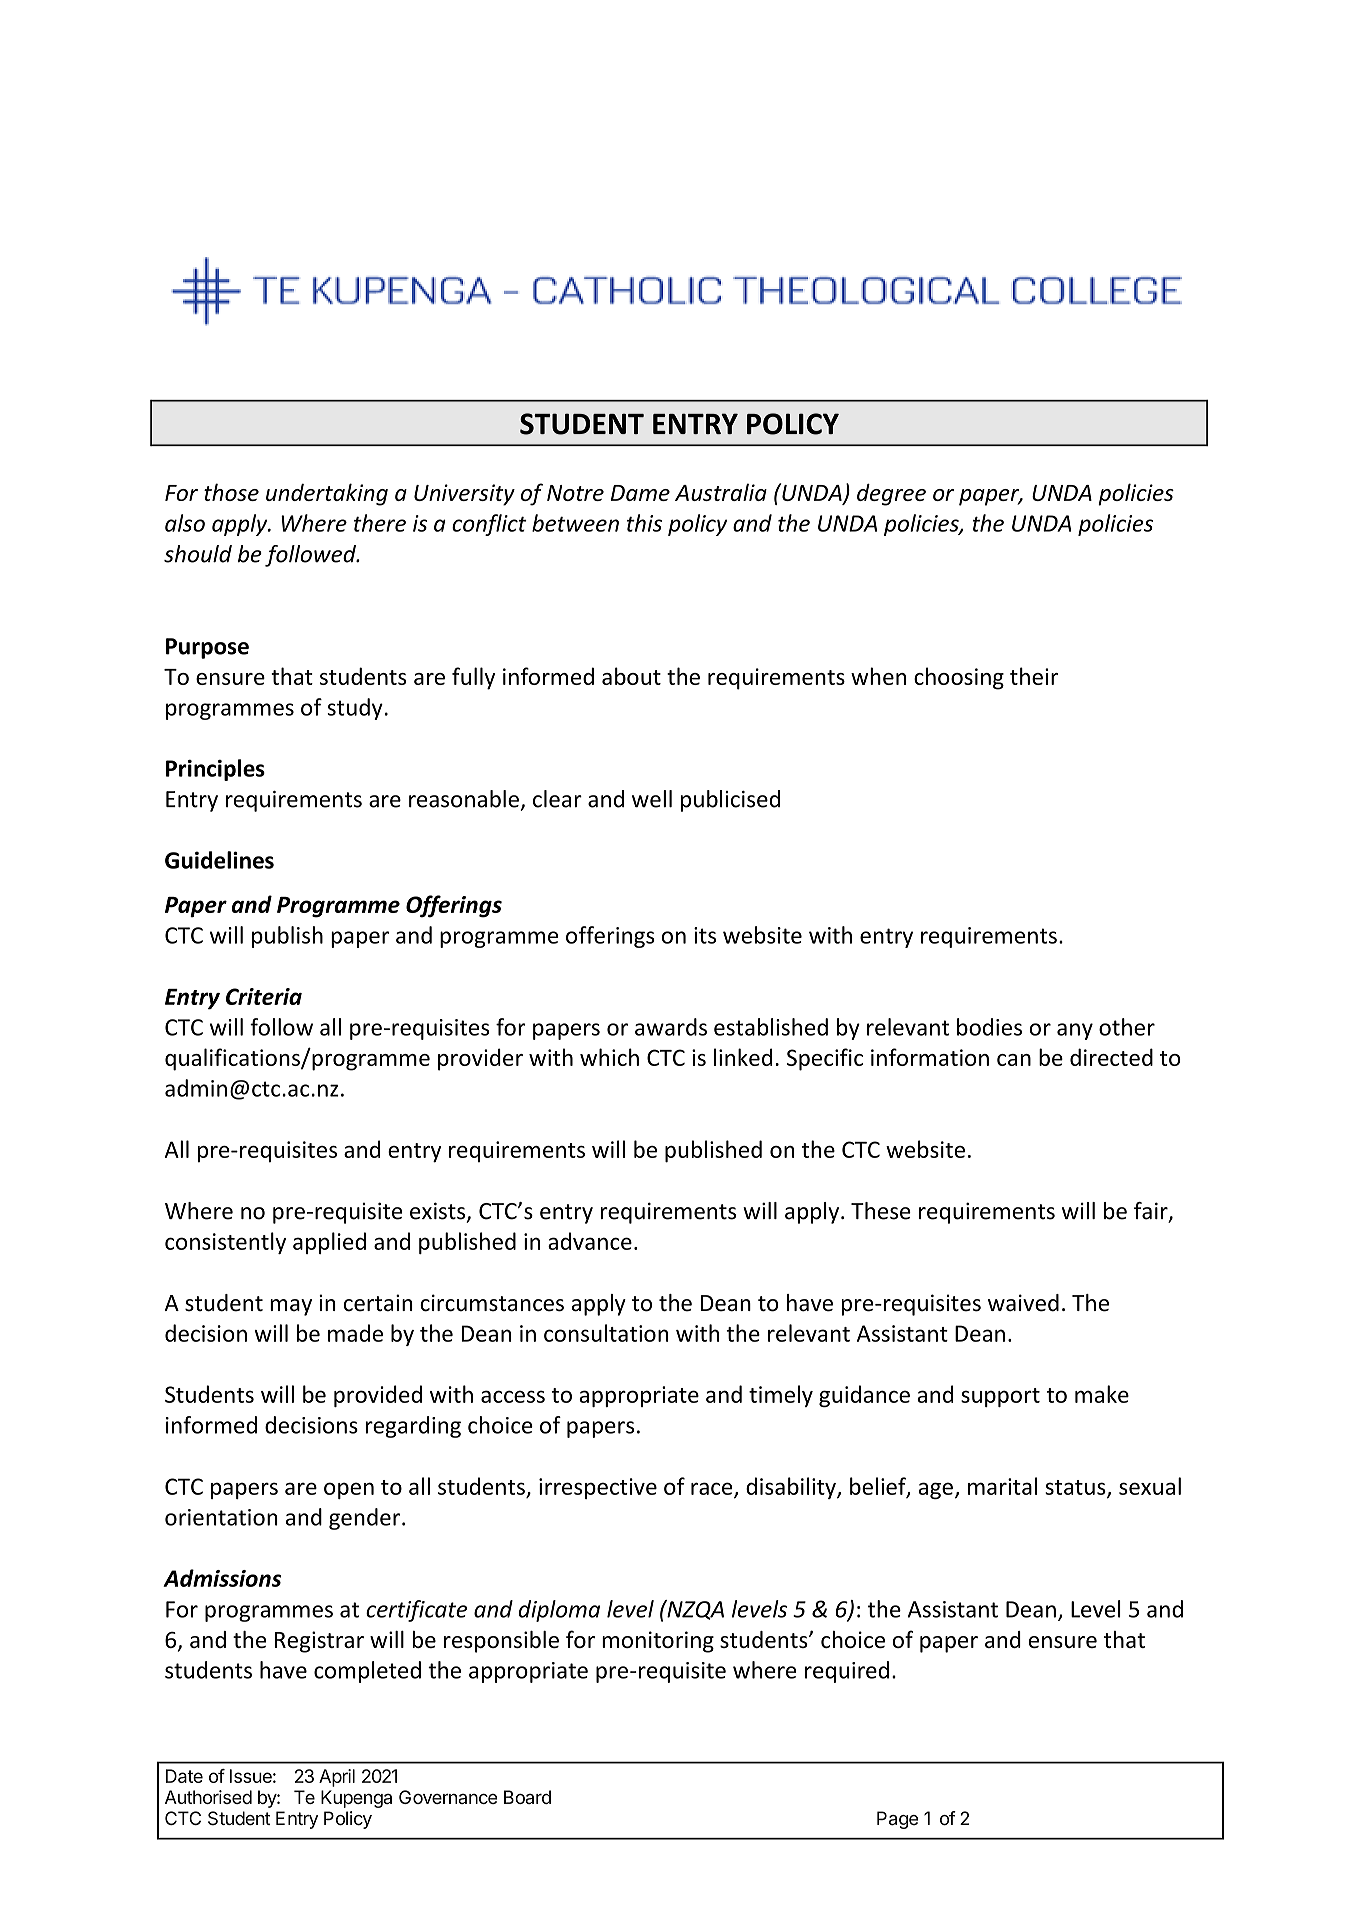  I want to click on Criteria, so click(264, 996).
